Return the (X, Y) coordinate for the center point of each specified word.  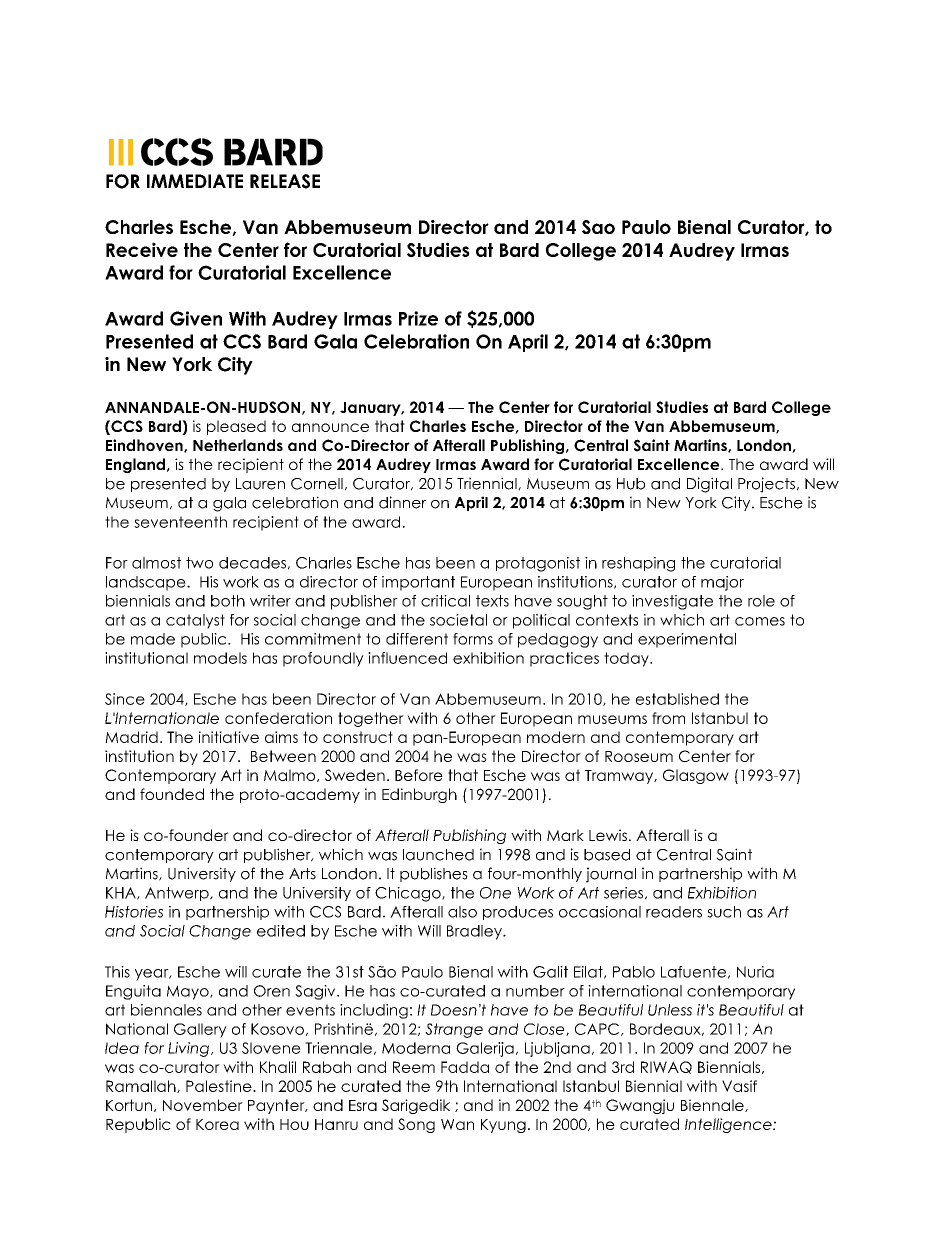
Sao (598, 227)
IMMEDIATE (195, 181)
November (203, 1105)
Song (416, 1125)
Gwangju (640, 1106)
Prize (418, 318)
